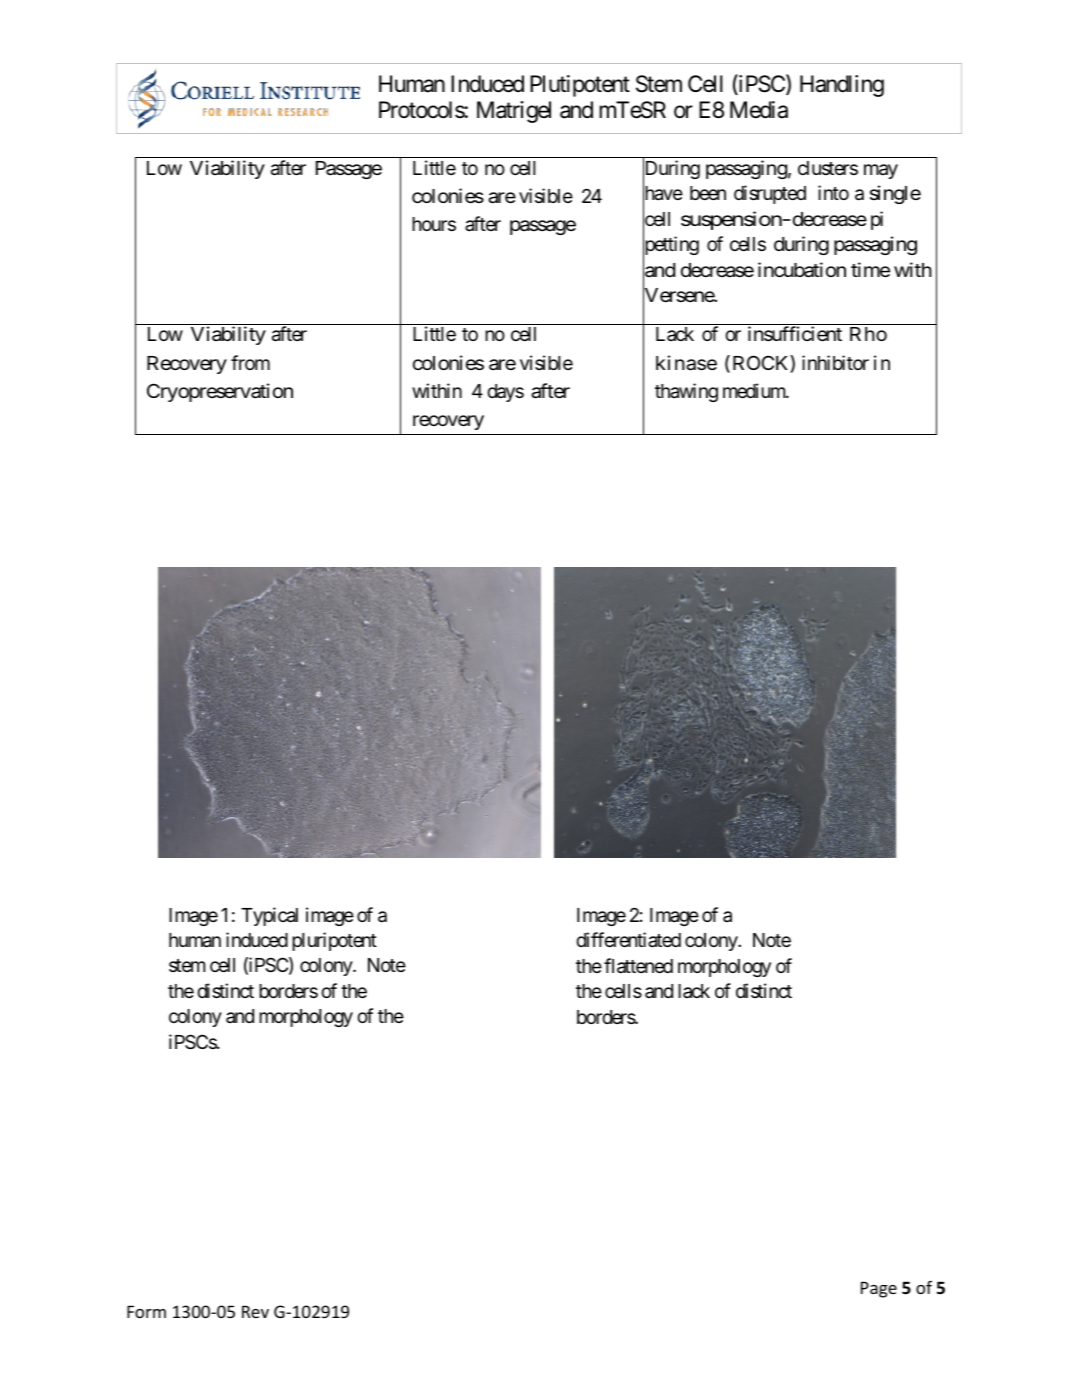  I want to click on medium, so click(755, 390).
